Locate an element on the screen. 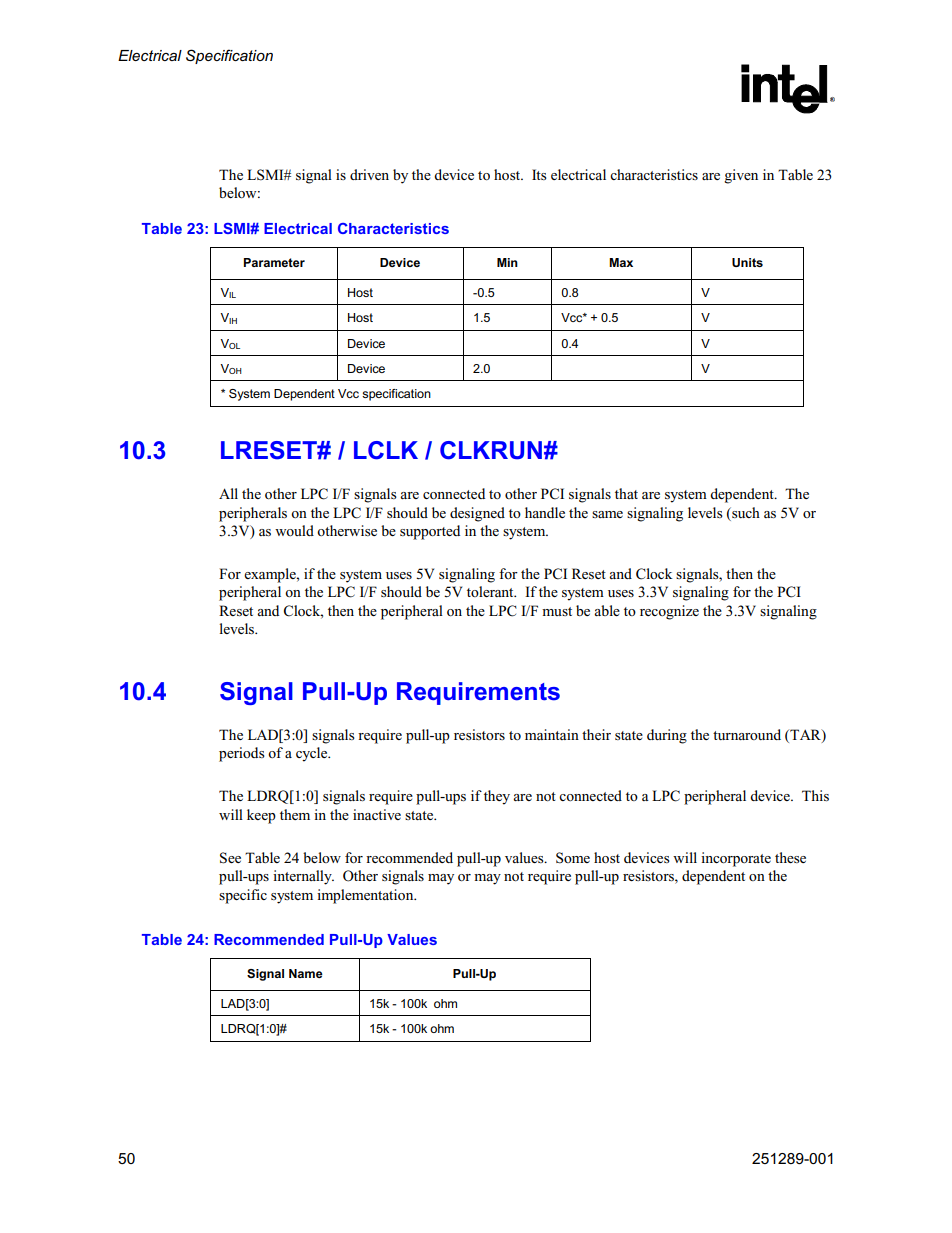  tolerant is located at coordinates (491, 591).
